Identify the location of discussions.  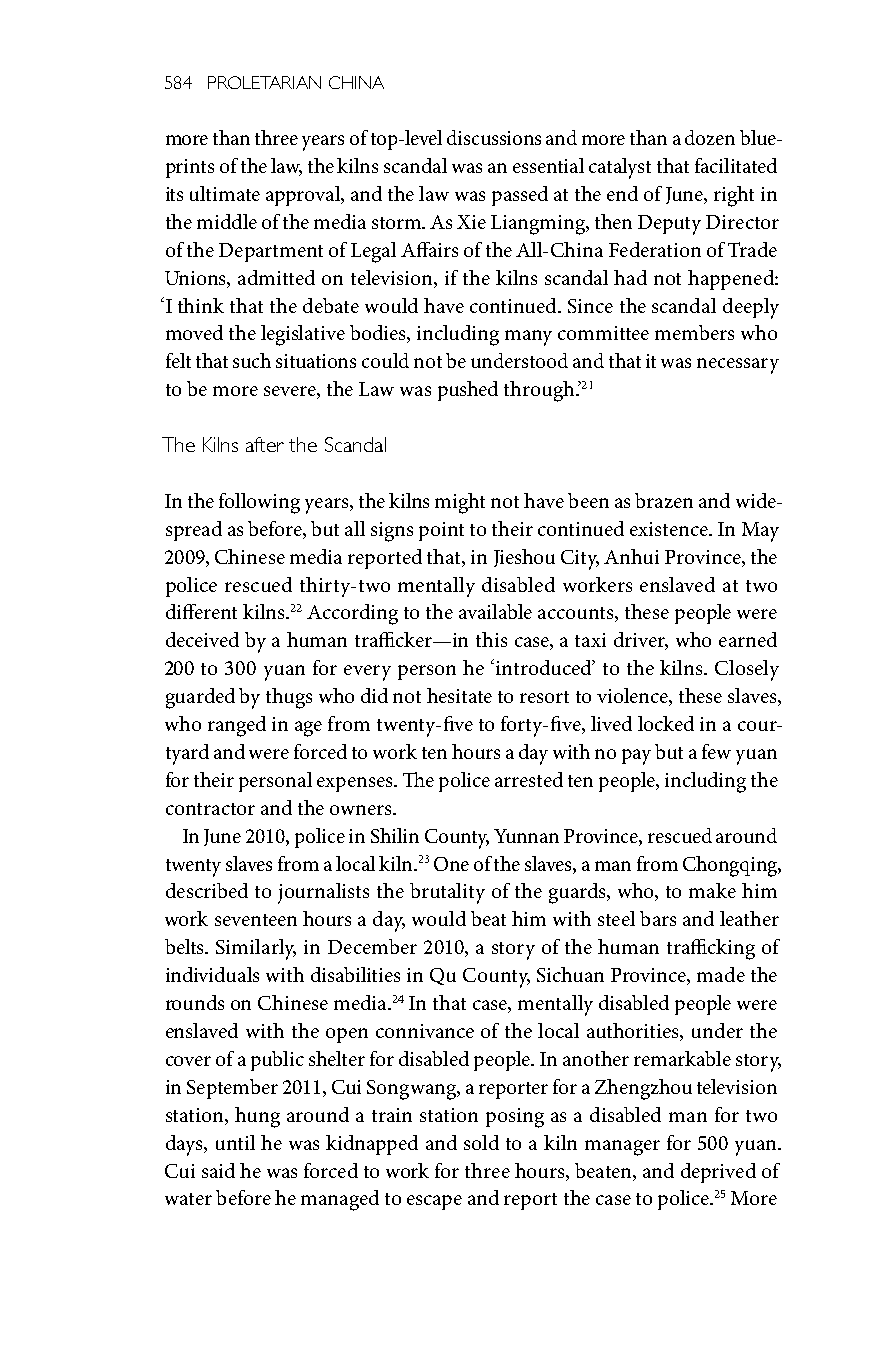
(494, 137).
